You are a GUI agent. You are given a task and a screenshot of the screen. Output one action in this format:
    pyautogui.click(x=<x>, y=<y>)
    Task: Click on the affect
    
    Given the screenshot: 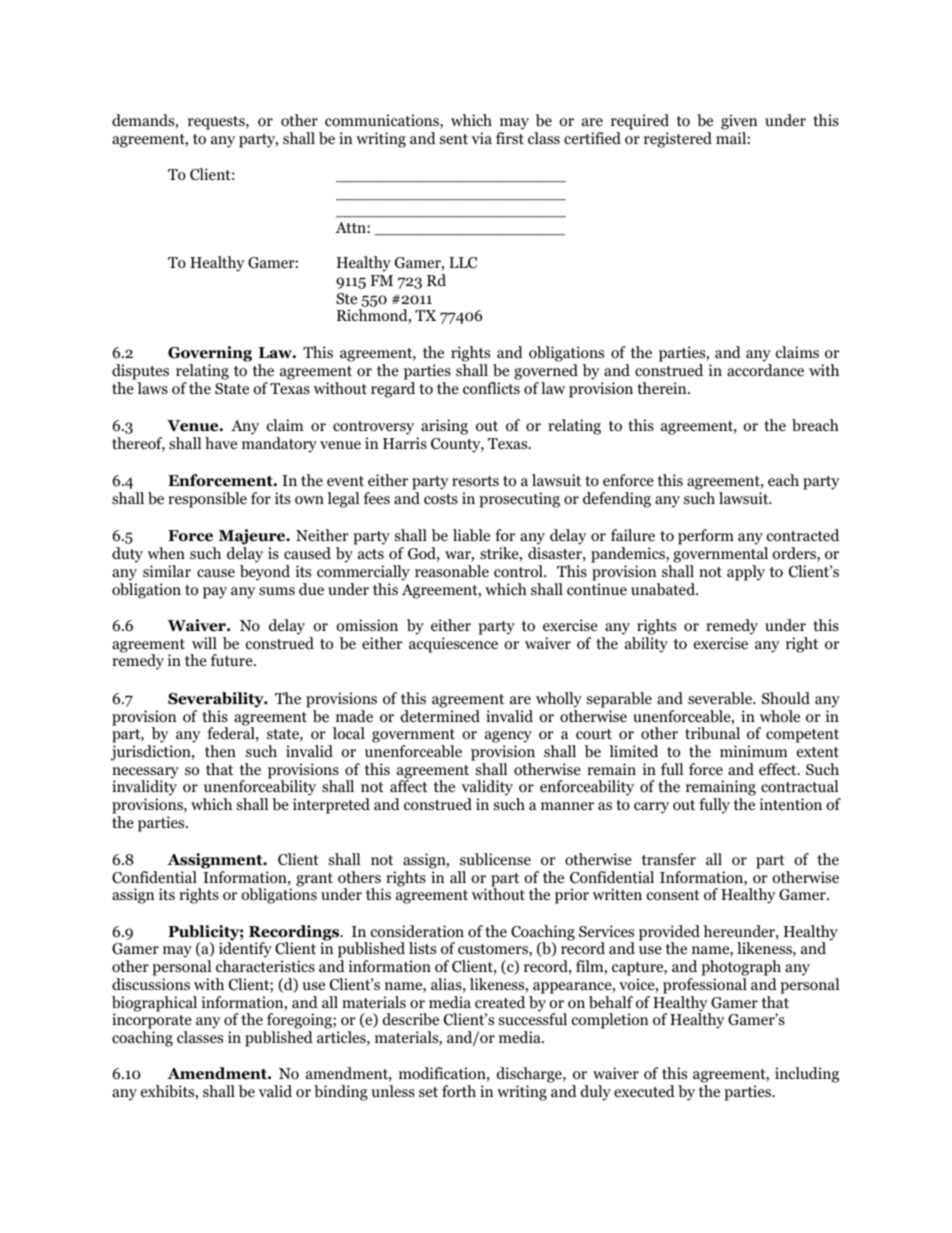 What is the action you would take?
    pyautogui.click(x=409, y=785)
